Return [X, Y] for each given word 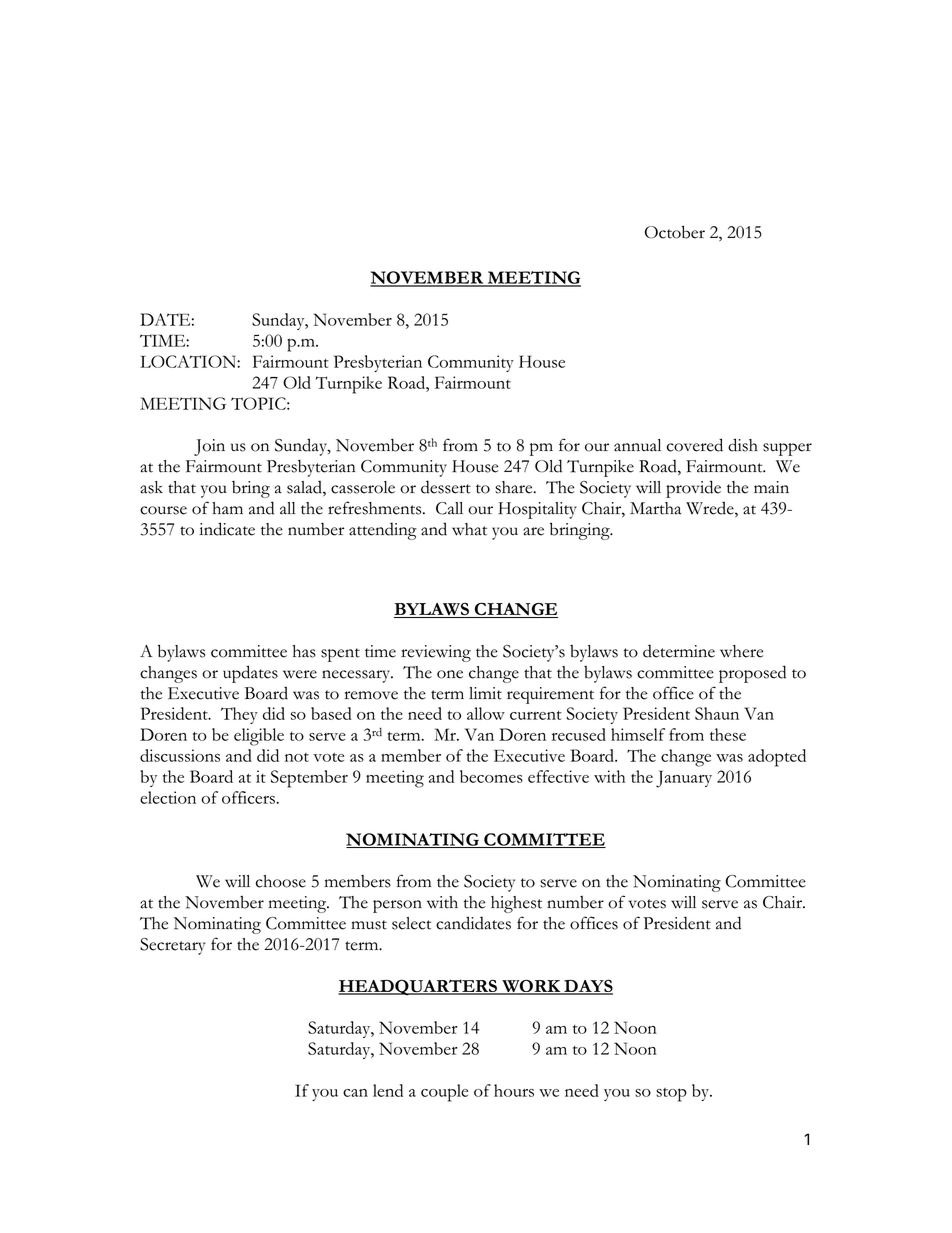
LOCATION [189, 361]
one [450, 674]
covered [695, 445]
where [741, 651]
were [300, 674]
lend [388, 1090]
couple [444, 1093]
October [675, 232]
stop [671, 1095]
